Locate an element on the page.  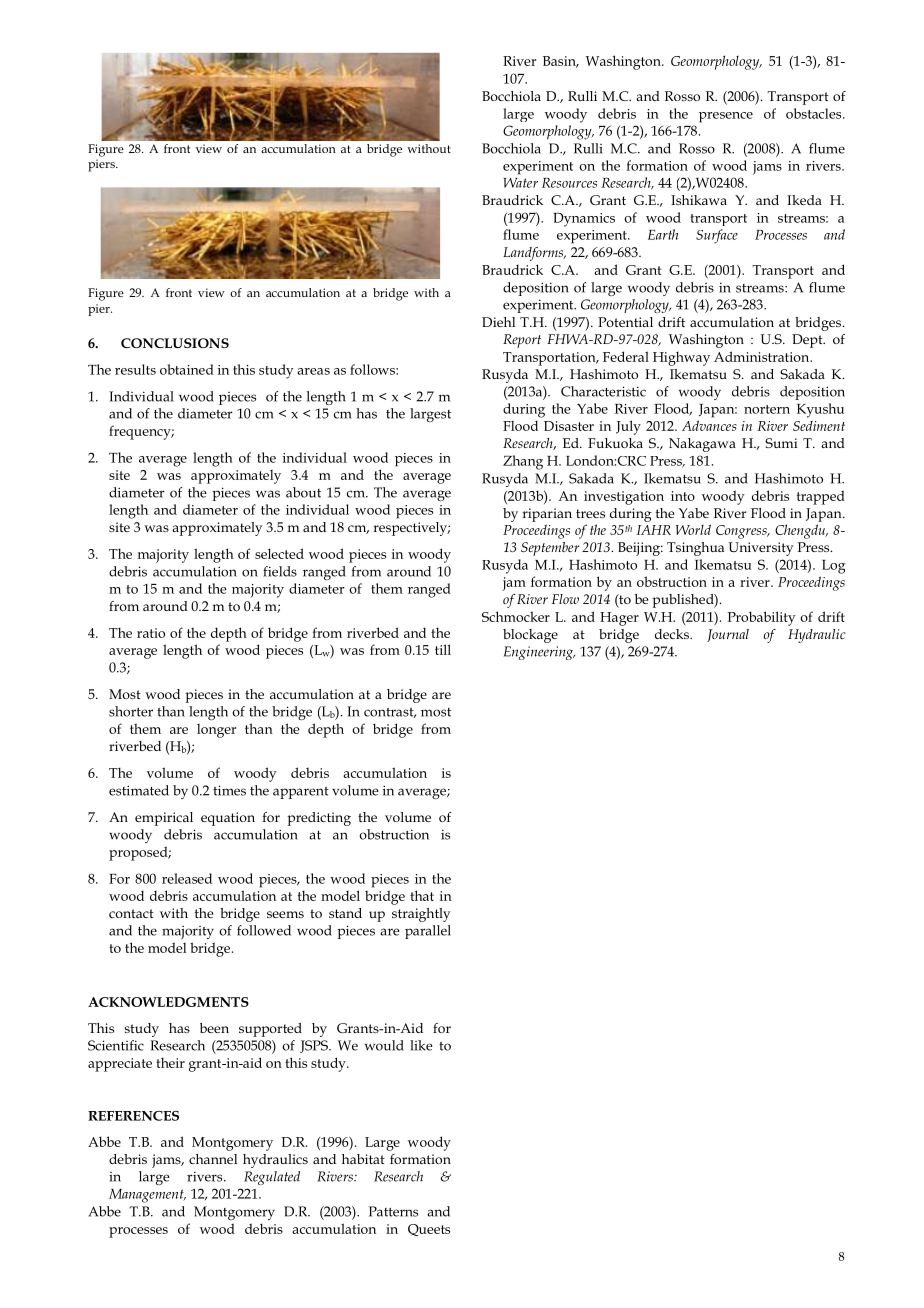
equation is located at coordinates (228, 819).
